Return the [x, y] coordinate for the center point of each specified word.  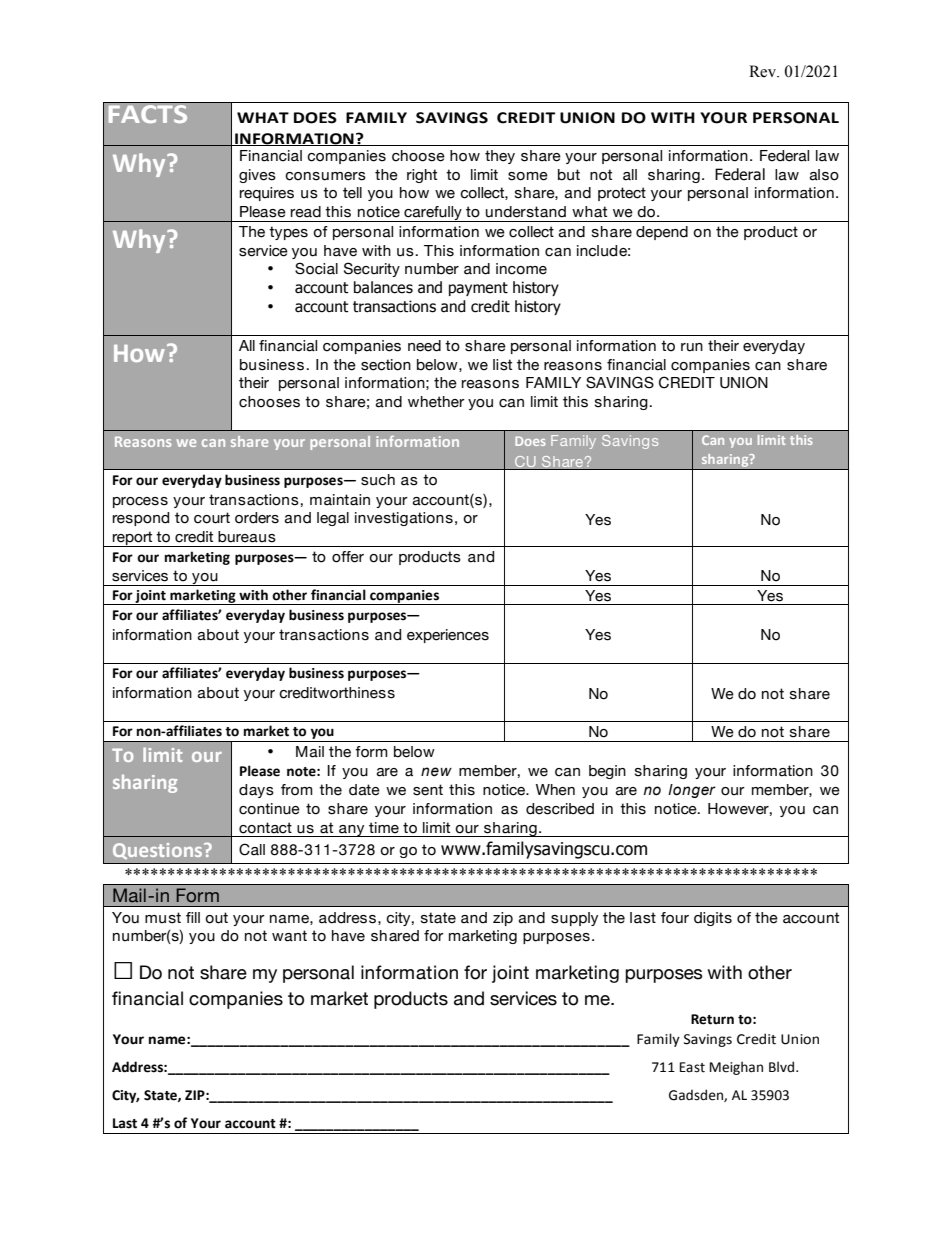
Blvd [781, 1067]
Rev [763, 71]
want [289, 936]
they [500, 157]
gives [257, 176]
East [692, 1067]
